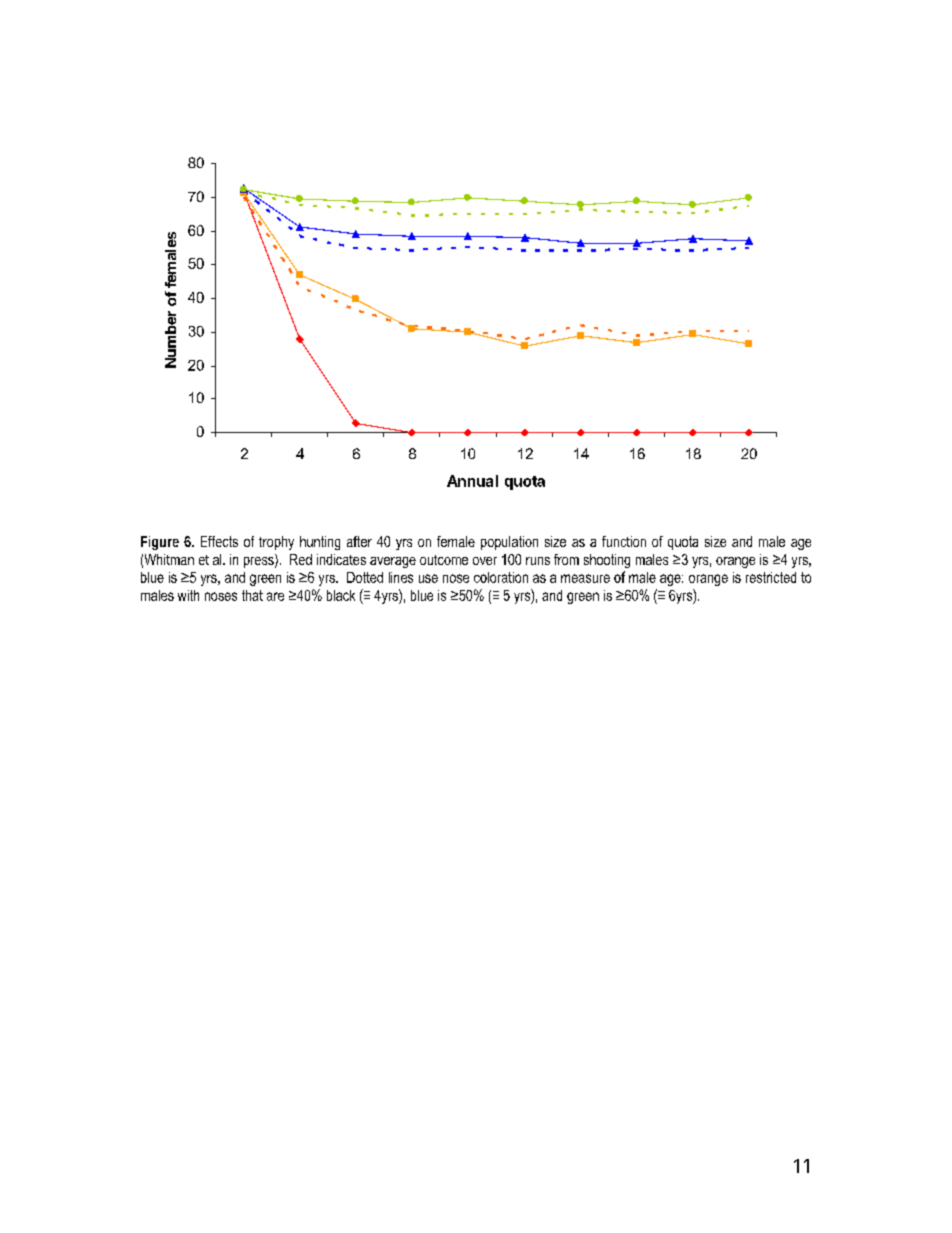 Image resolution: width=952 pixels, height=1233 pixels. Describe the element at coordinates (301, 559) in the image. I see `Red` at that location.
